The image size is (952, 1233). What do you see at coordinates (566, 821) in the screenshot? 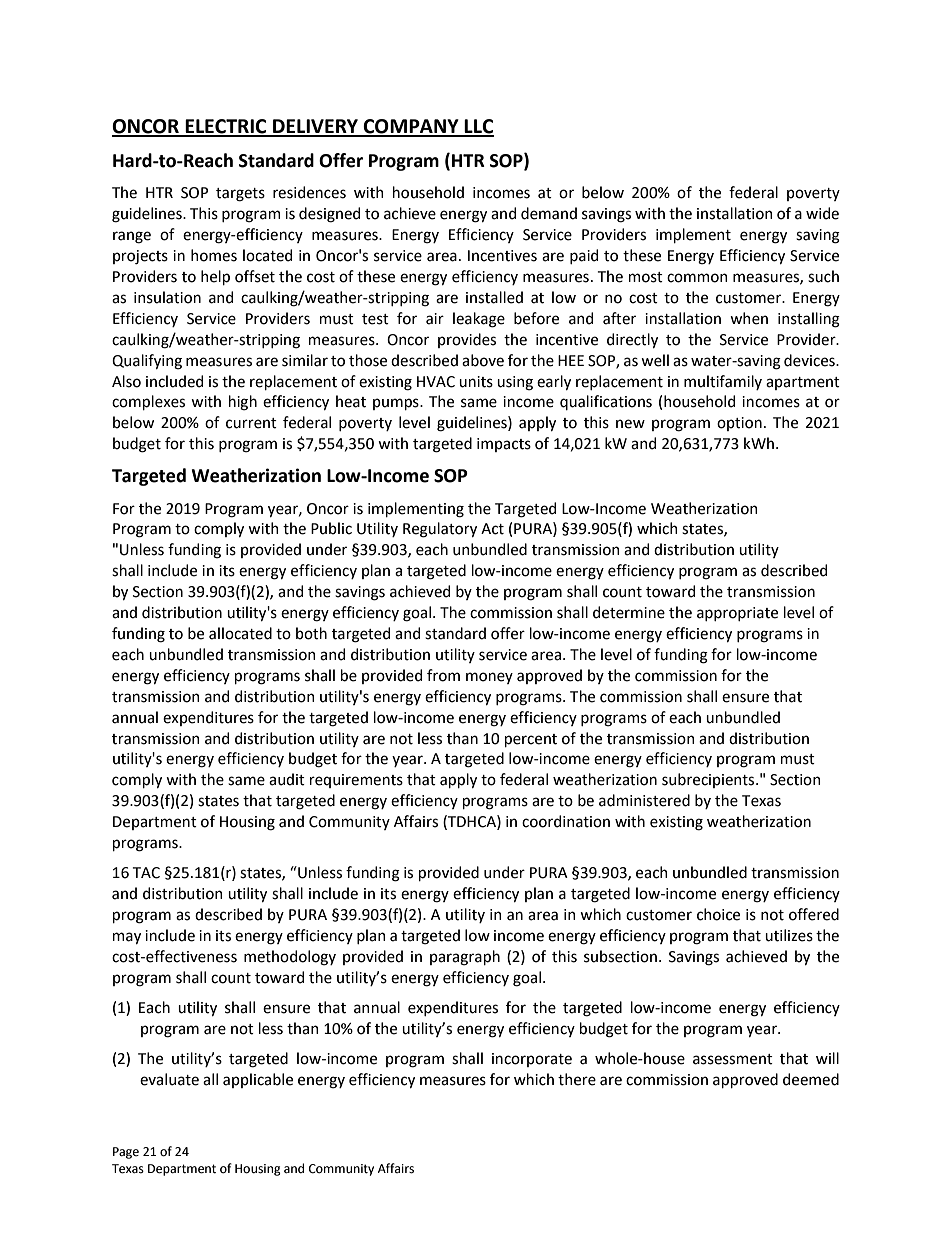
I see `coordination` at bounding box center [566, 821].
